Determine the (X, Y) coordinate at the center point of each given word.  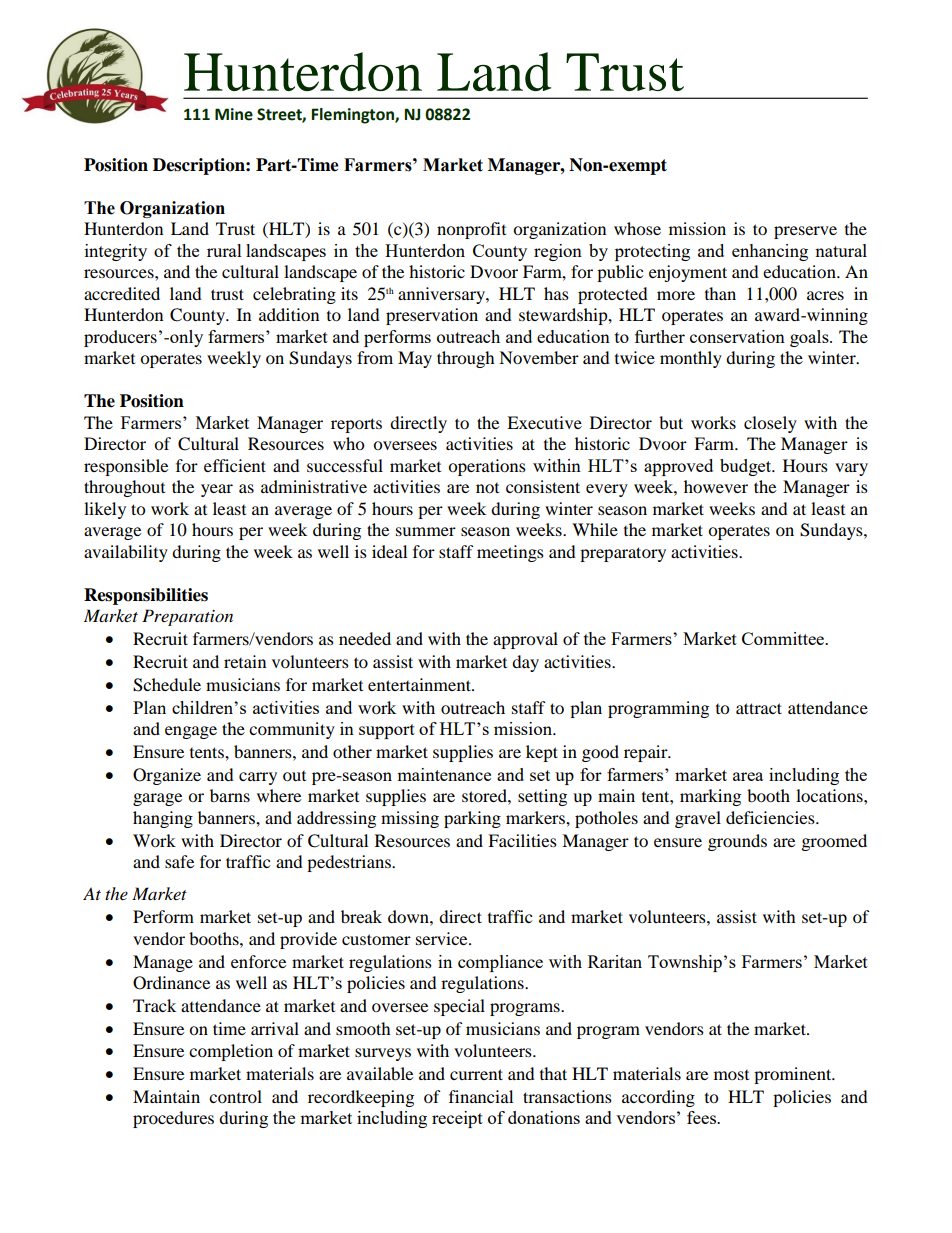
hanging (163, 819)
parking (472, 819)
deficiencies (771, 817)
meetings (510, 553)
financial (481, 1096)
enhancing (770, 252)
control (235, 1096)
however (716, 486)
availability (126, 553)
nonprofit (471, 230)
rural (224, 250)
